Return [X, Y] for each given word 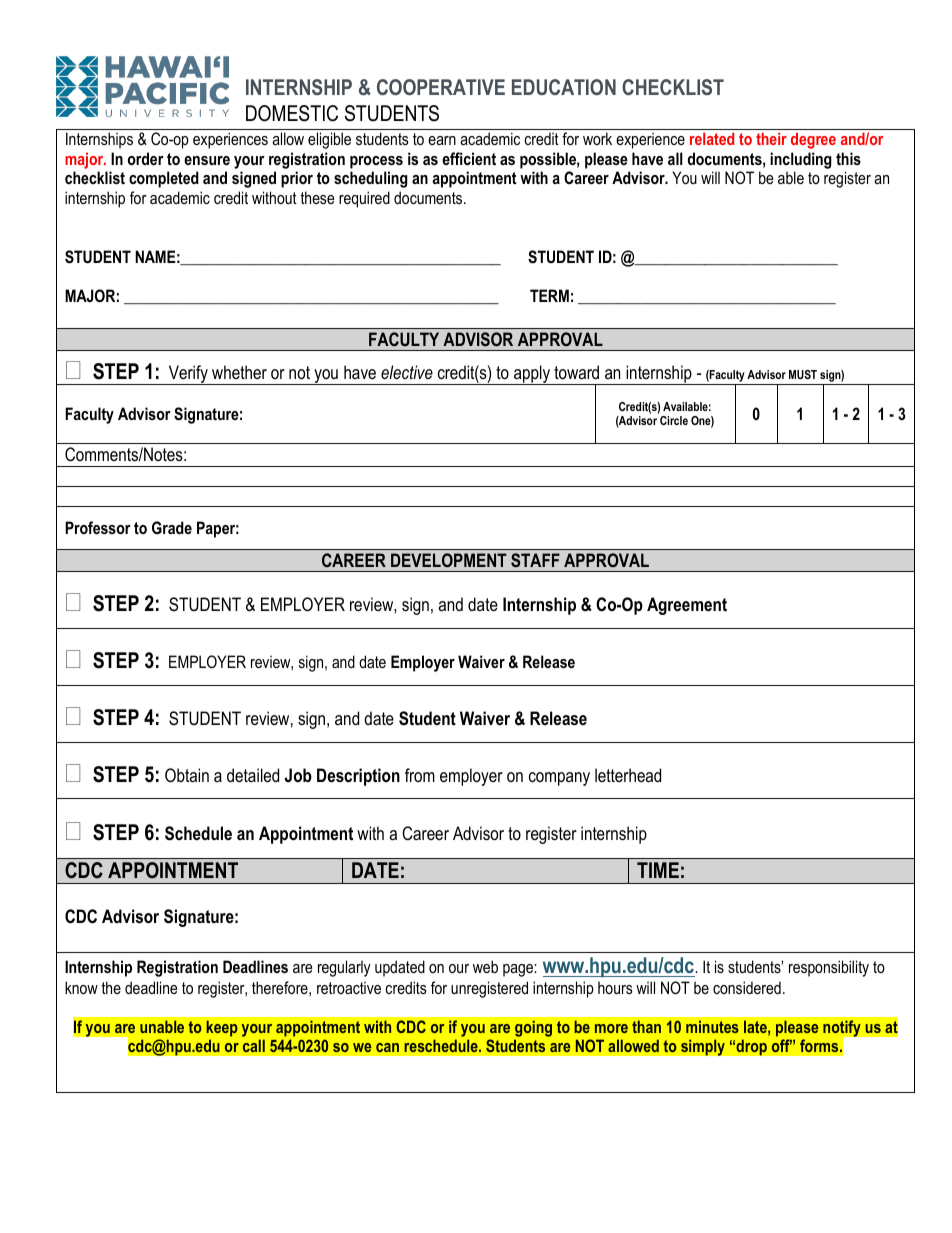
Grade [172, 527]
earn [442, 140]
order [146, 158]
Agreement [687, 606]
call [253, 1046]
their [771, 138]
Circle [674, 420]
